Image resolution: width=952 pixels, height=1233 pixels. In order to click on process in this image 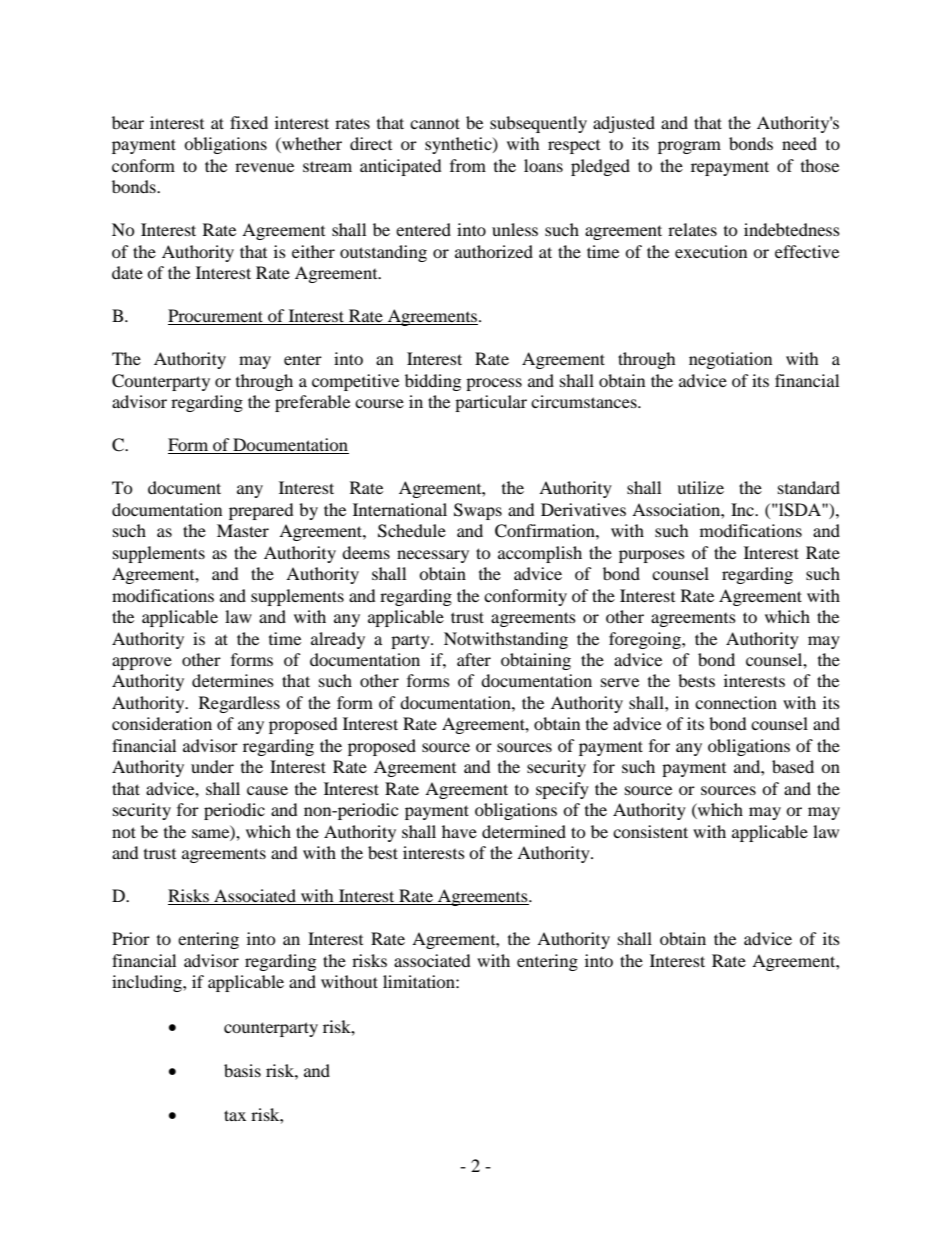, I will do `click(494, 384)`.
